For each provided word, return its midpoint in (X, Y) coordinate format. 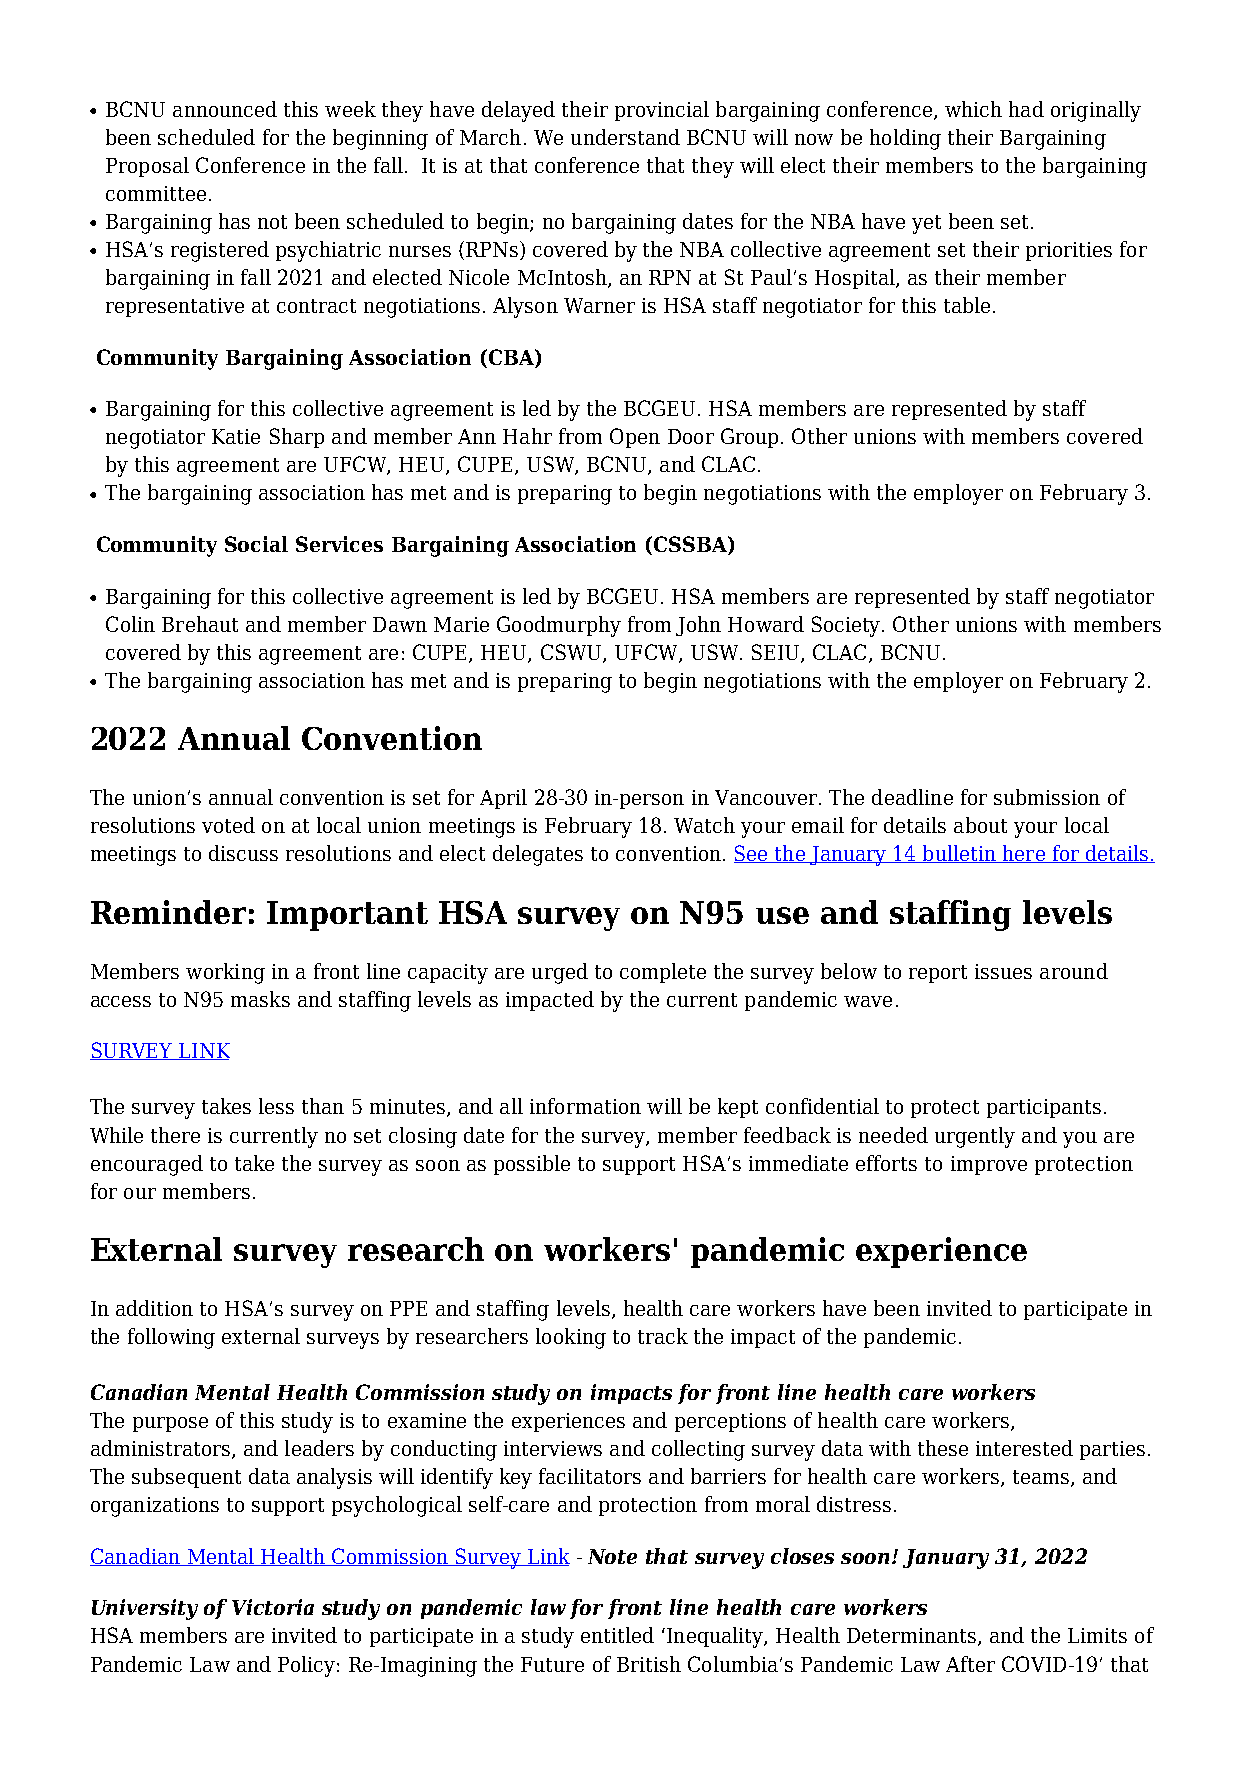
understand (625, 137)
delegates (538, 855)
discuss (243, 853)
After (970, 1664)
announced (225, 109)
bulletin (959, 854)
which (973, 109)
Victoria (273, 1607)
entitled (617, 1635)
